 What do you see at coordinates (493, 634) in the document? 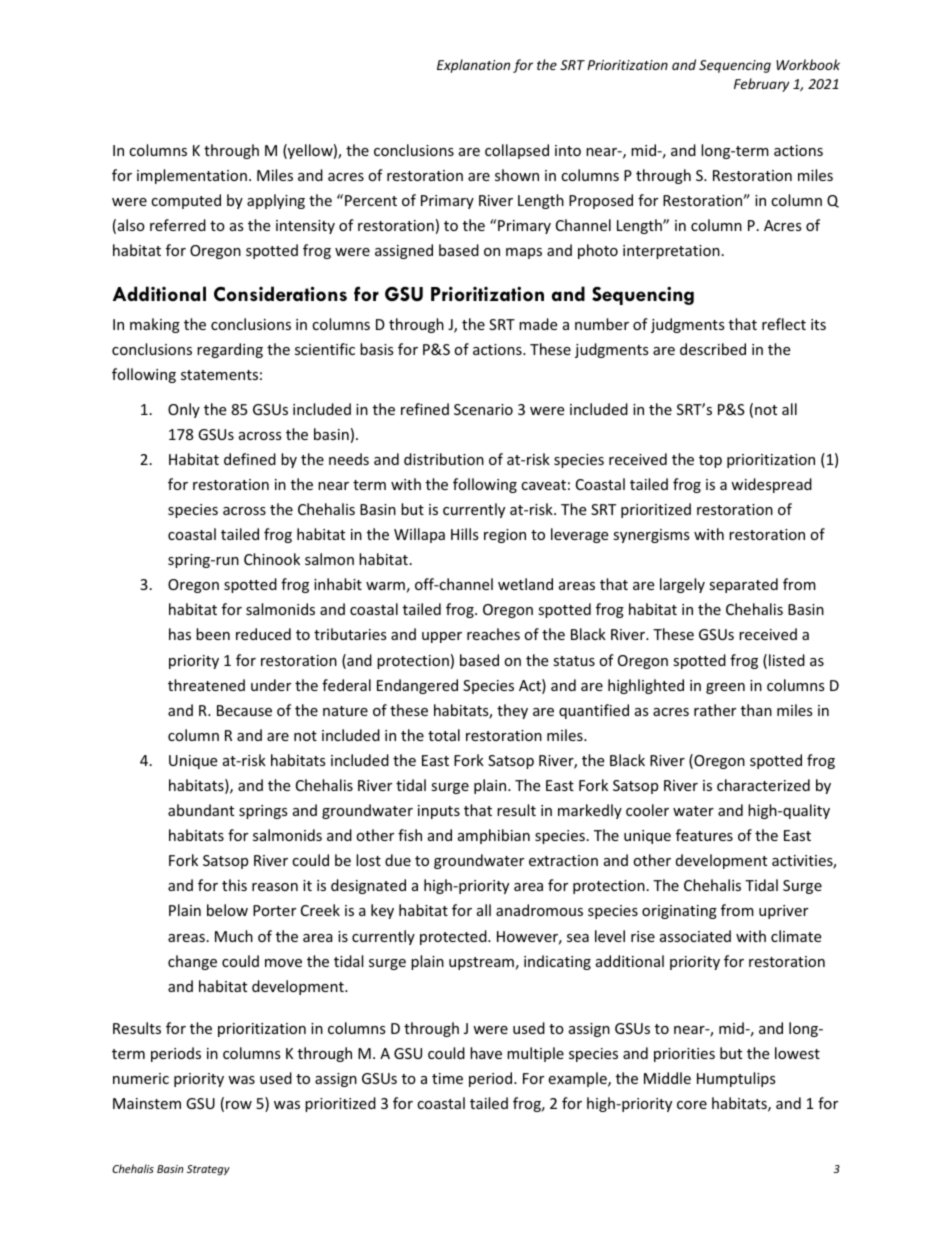
I see `reaches` at bounding box center [493, 634].
